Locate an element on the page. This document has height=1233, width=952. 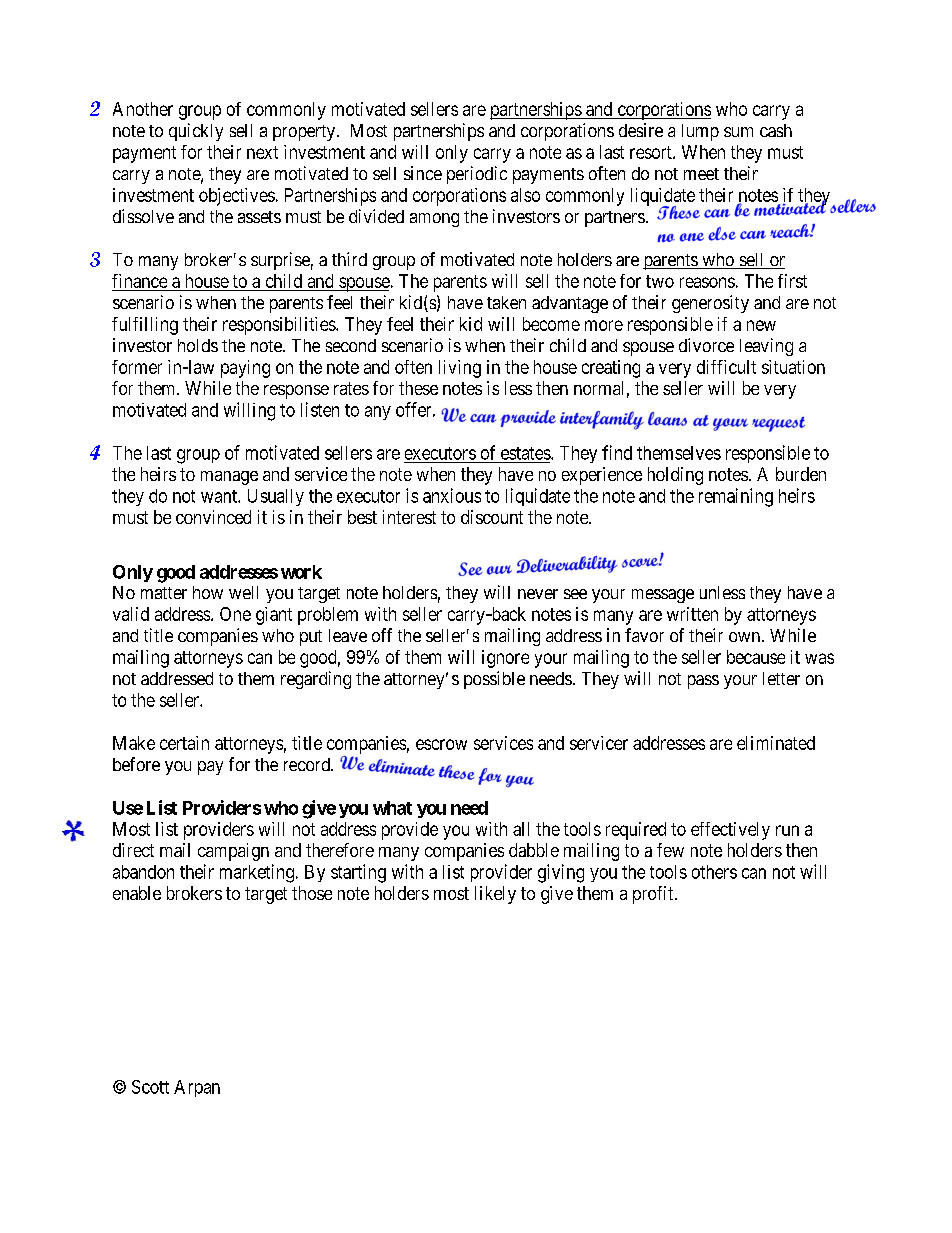
quickly is located at coordinates (196, 132).
